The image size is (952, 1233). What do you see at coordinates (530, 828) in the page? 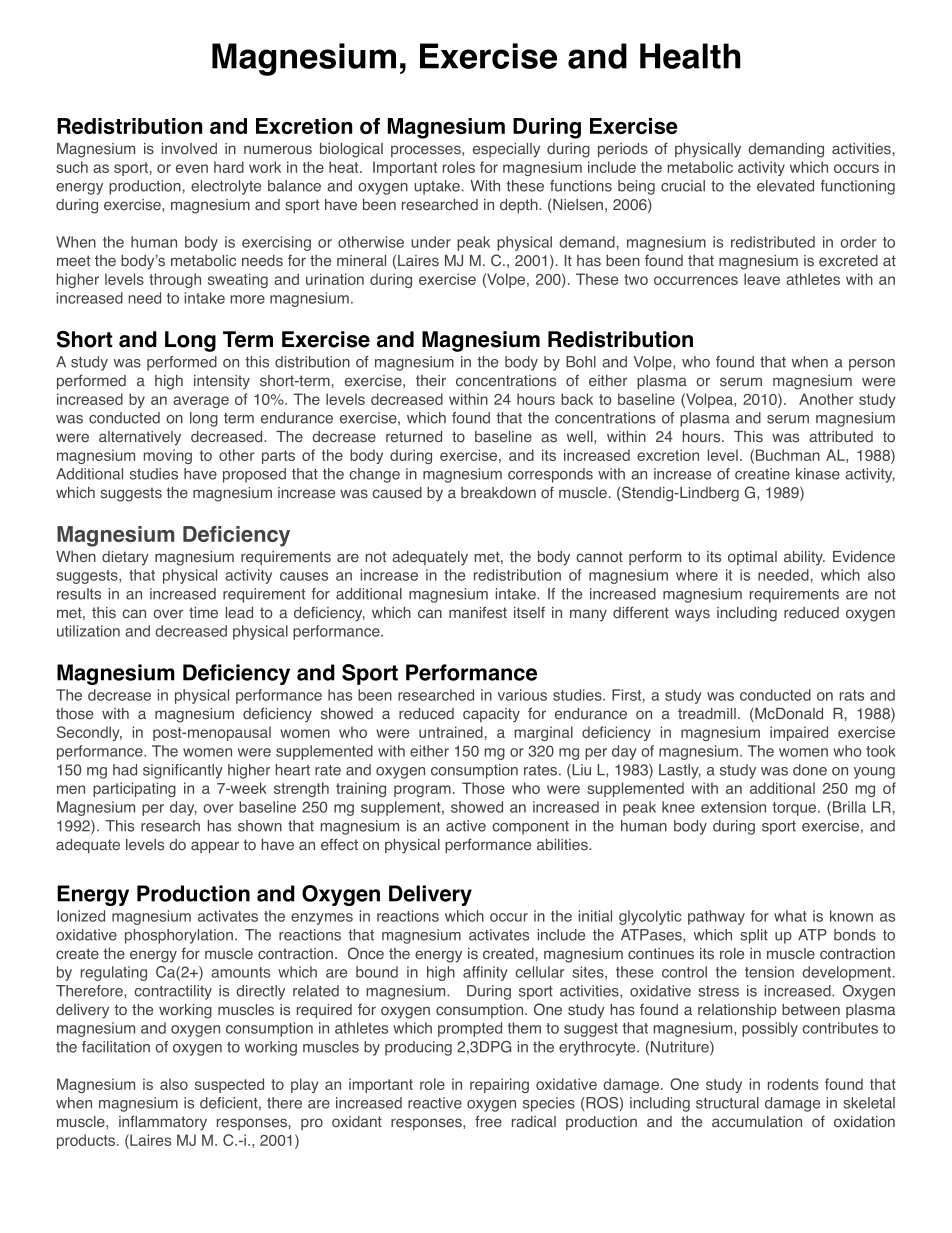
I see `component` at bounding box center [530, 828].
